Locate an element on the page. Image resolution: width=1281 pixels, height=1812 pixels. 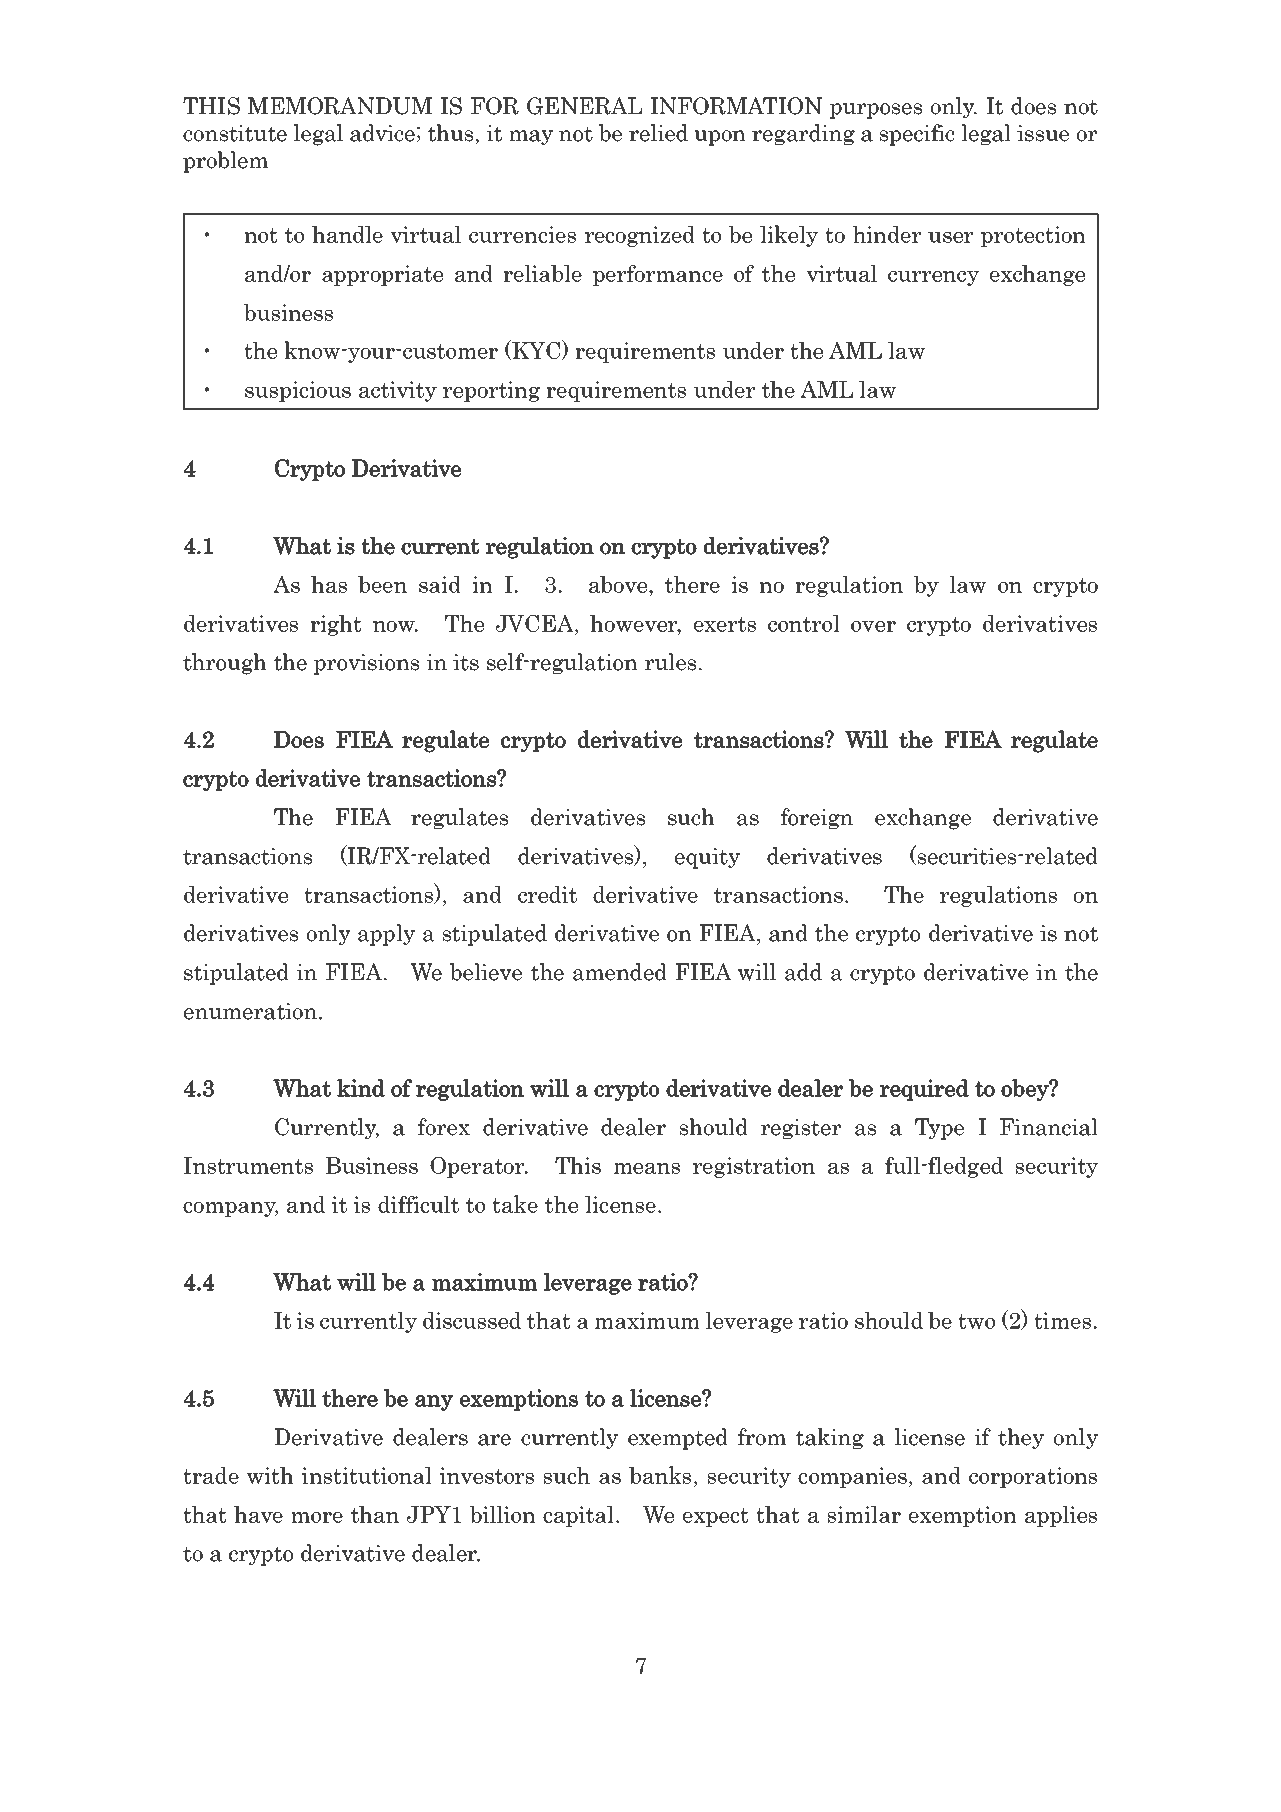
apply is located at coordinates (386, 935).
